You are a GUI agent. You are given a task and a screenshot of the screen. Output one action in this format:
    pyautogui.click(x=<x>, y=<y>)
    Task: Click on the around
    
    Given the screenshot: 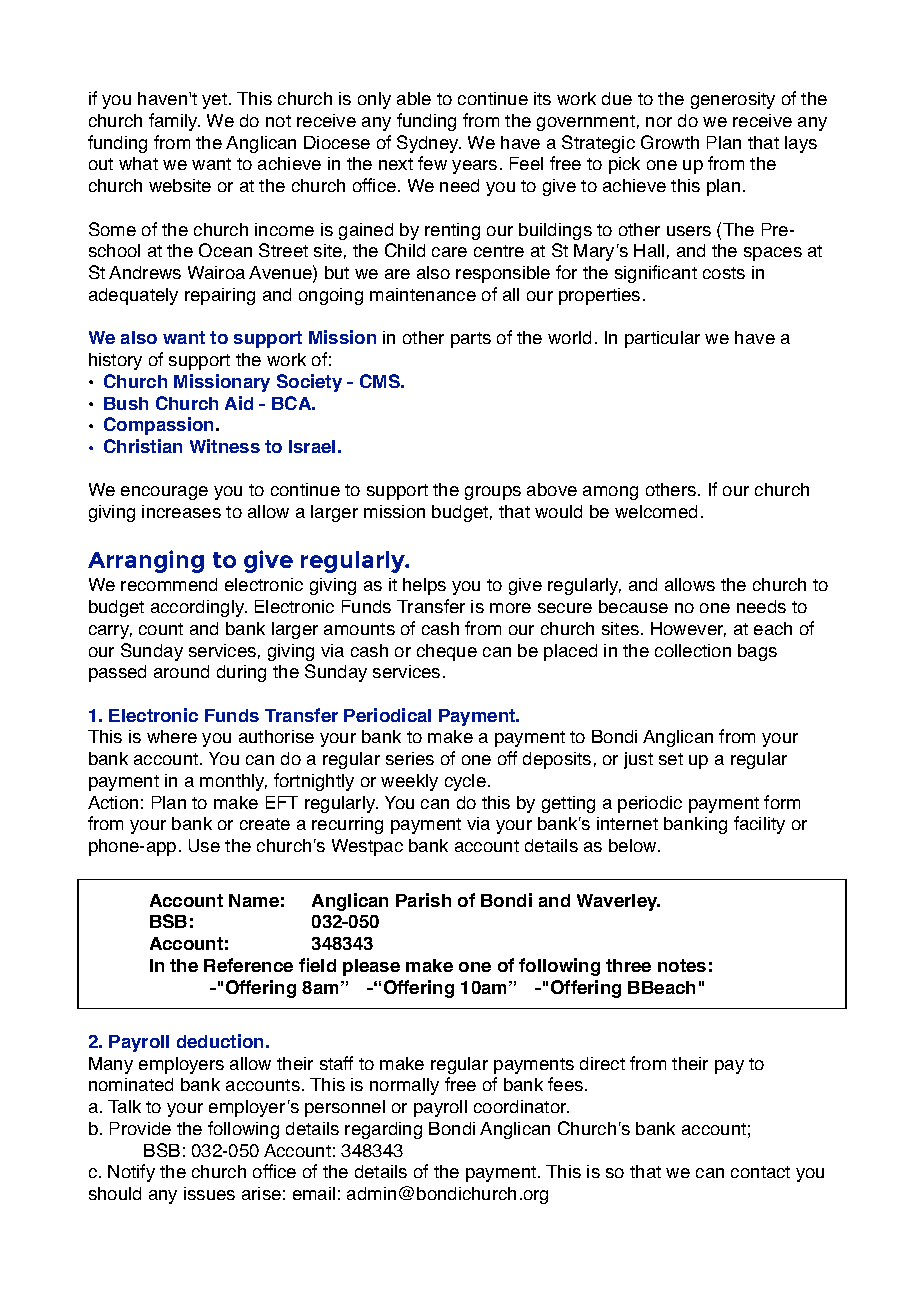 What is the action you would take?
    pyautogui.click(x=181, y=671)
